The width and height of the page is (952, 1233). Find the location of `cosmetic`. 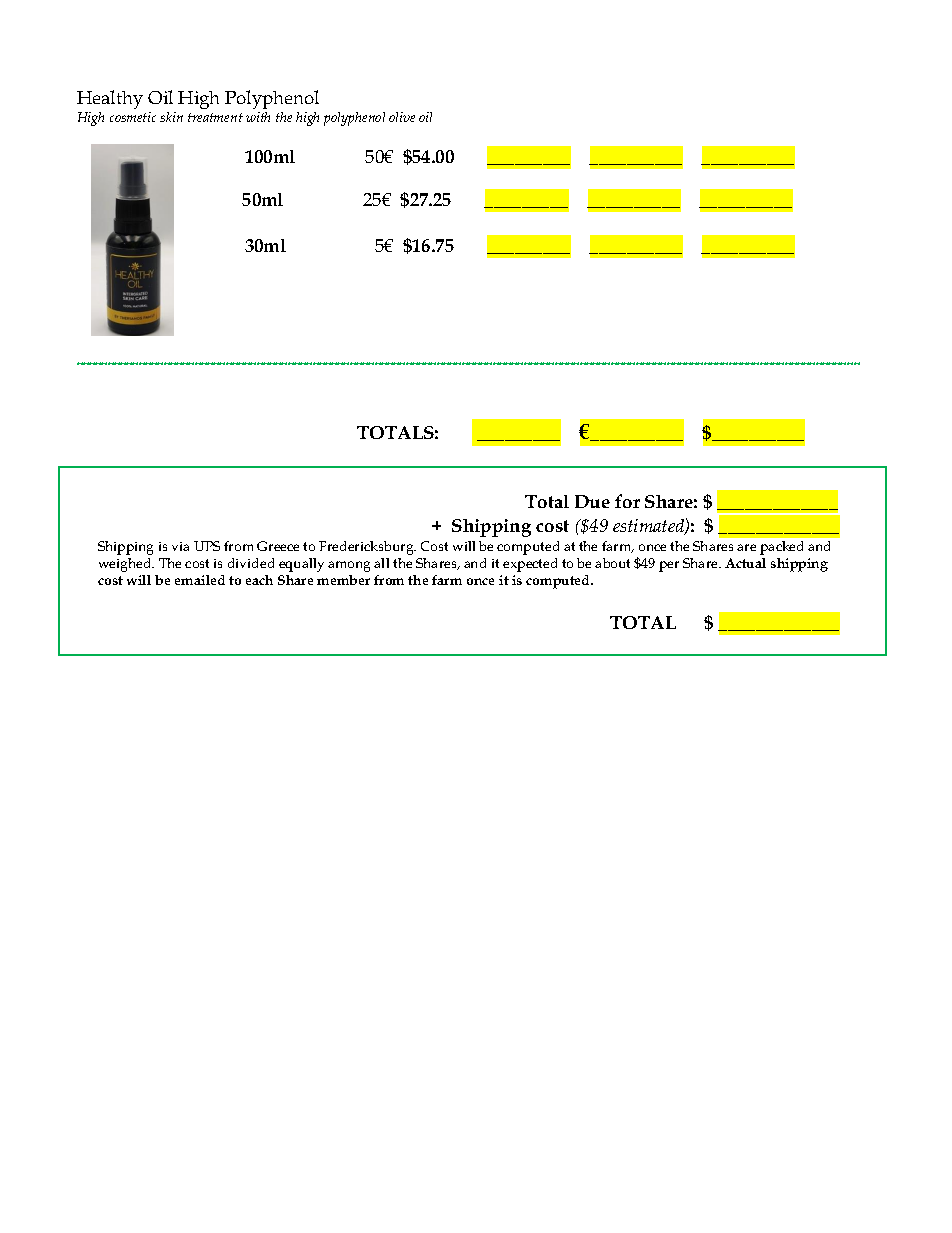

cosmetic is located at coordinates (133, 117).
